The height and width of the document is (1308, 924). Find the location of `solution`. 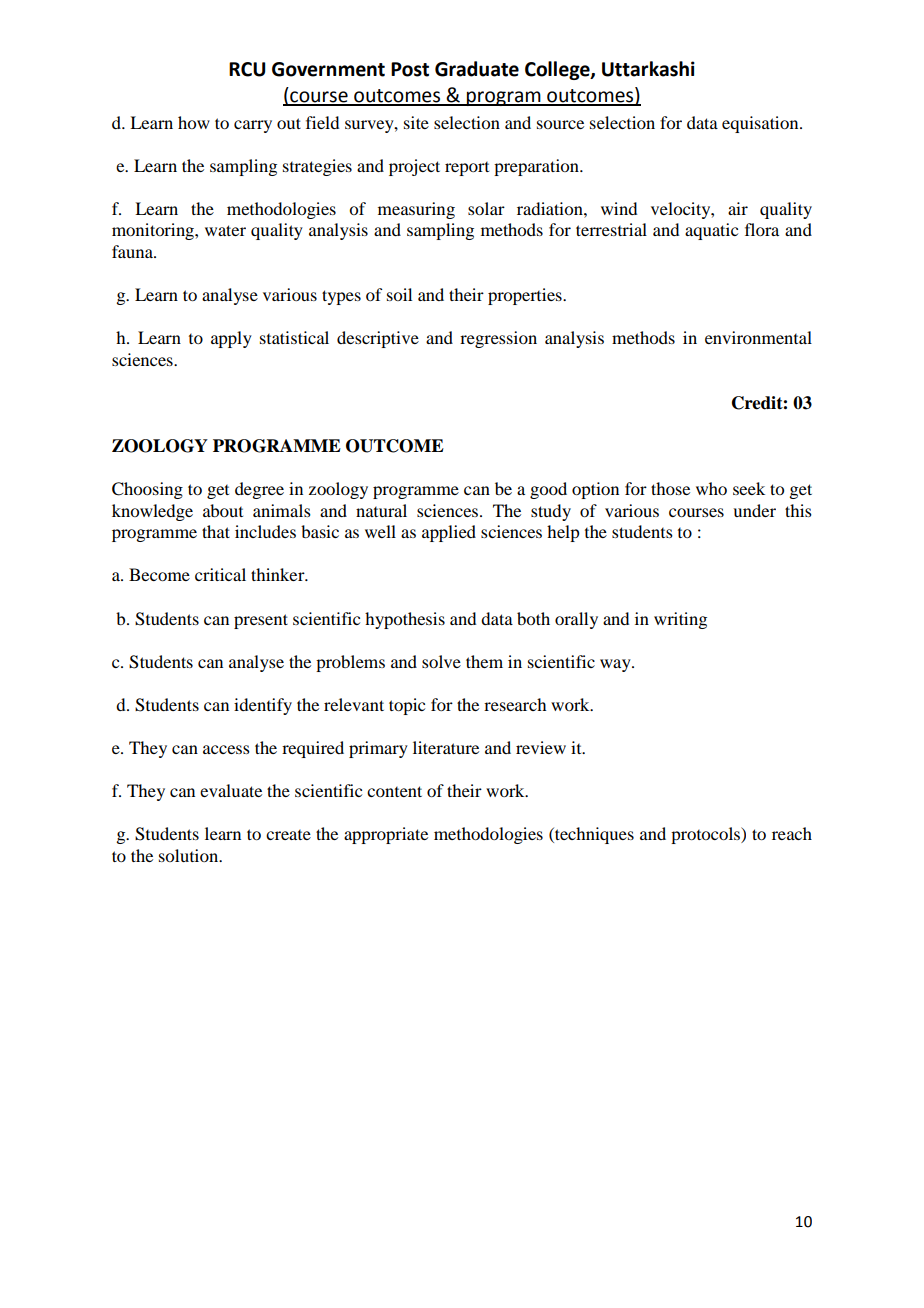

solution is located at coordinates (190, 855).
